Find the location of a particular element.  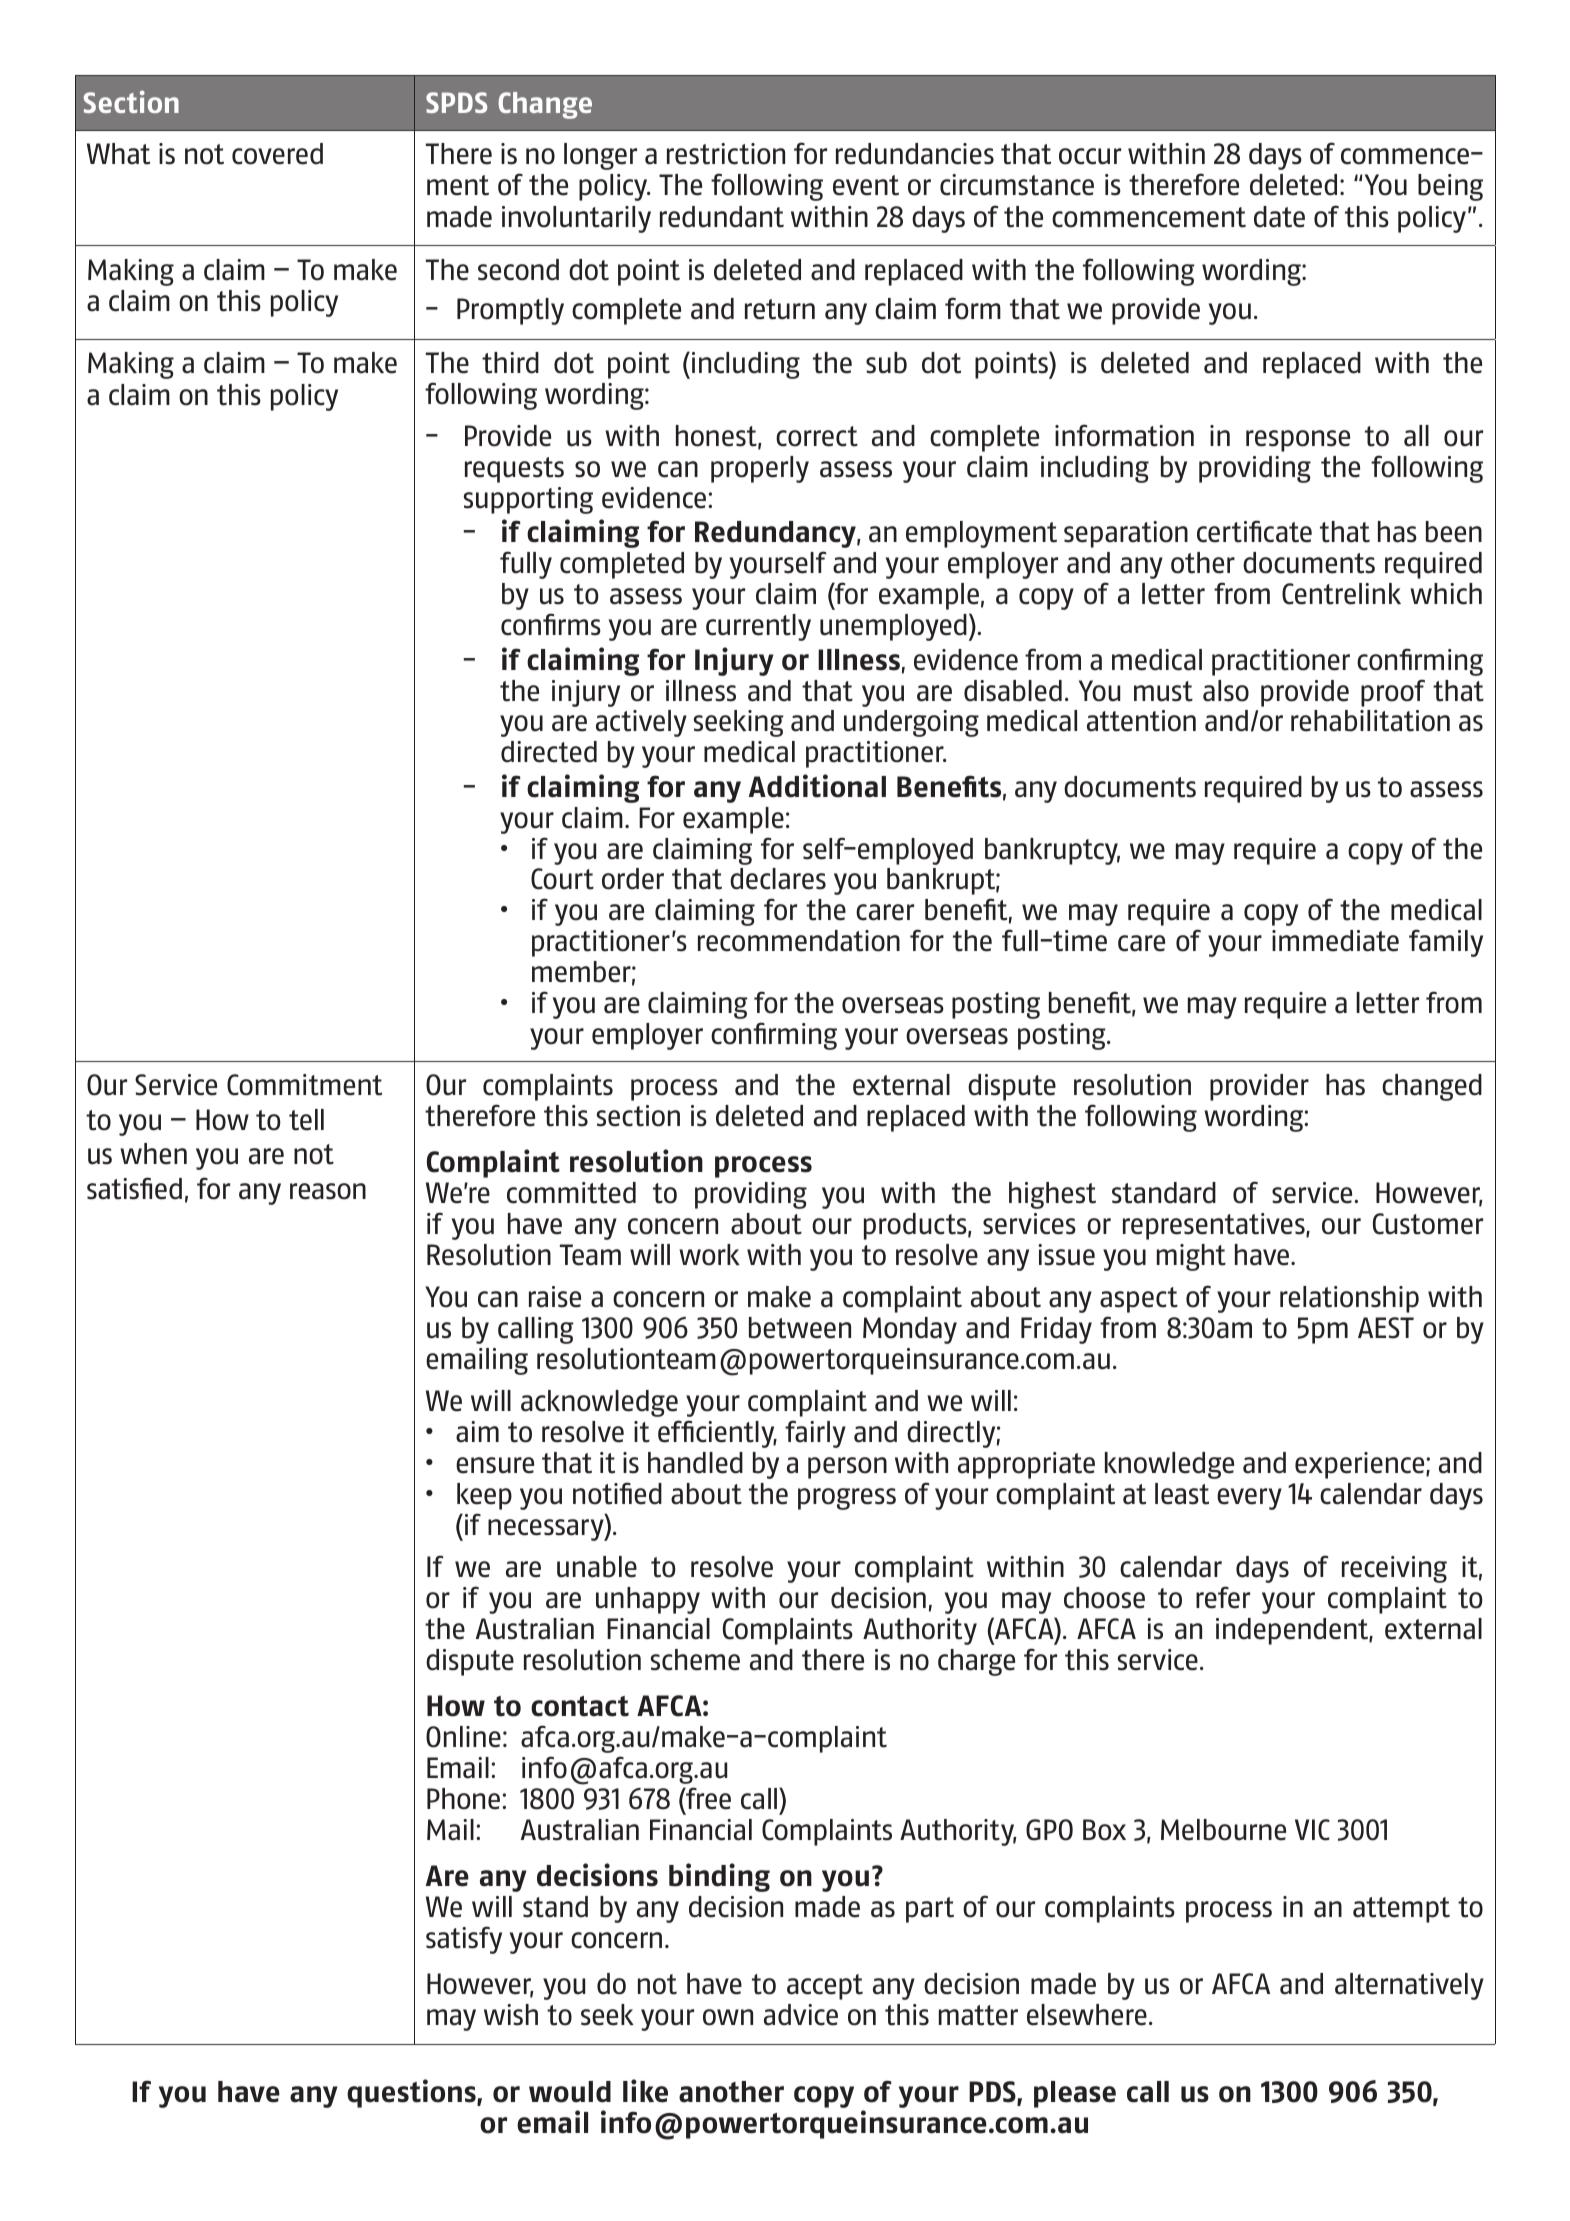

fairly is located at coordinates (815, 1434).
